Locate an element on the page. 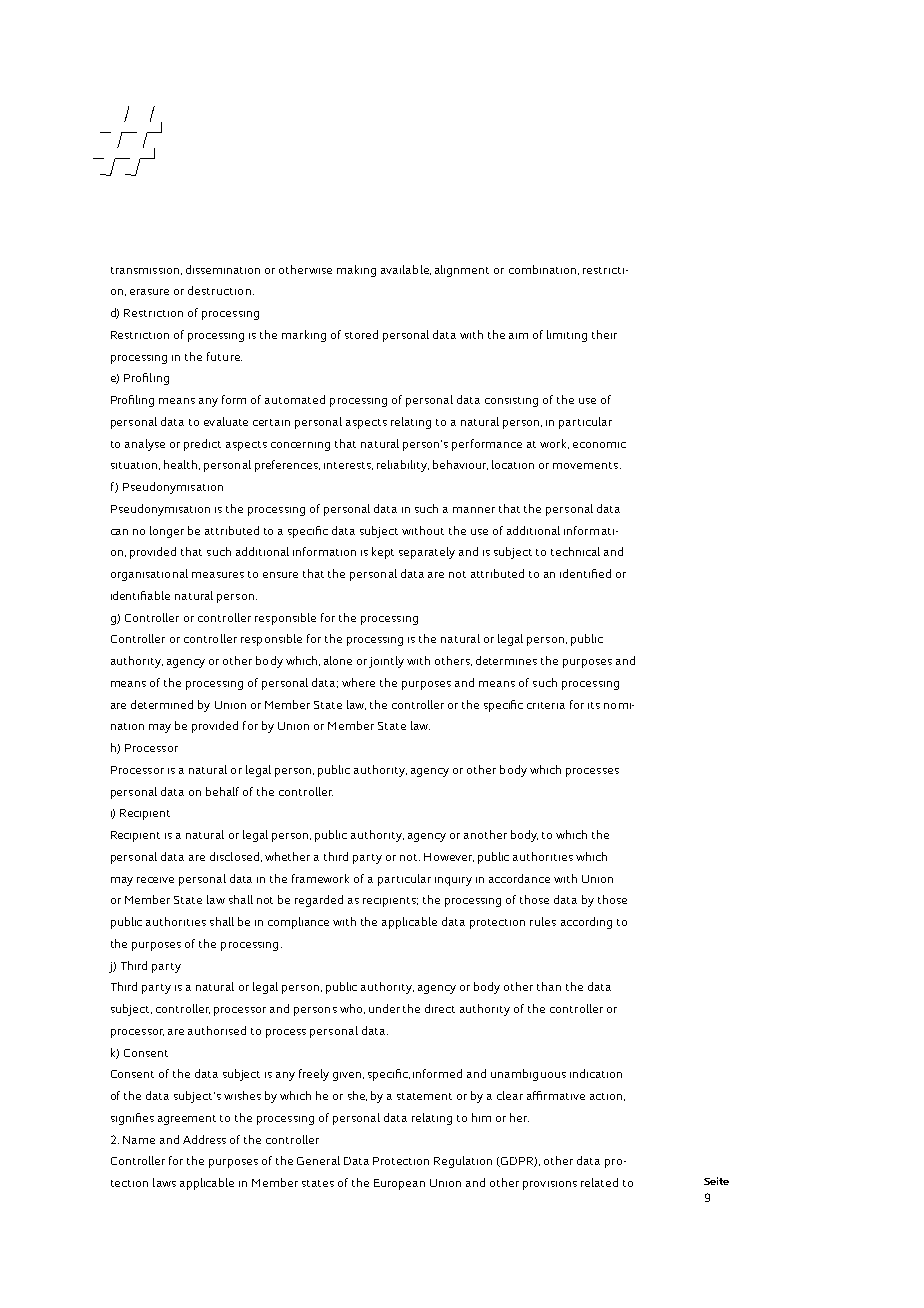 This image has height=1308, width=924. Address is located at coordinates (204, 1139).
